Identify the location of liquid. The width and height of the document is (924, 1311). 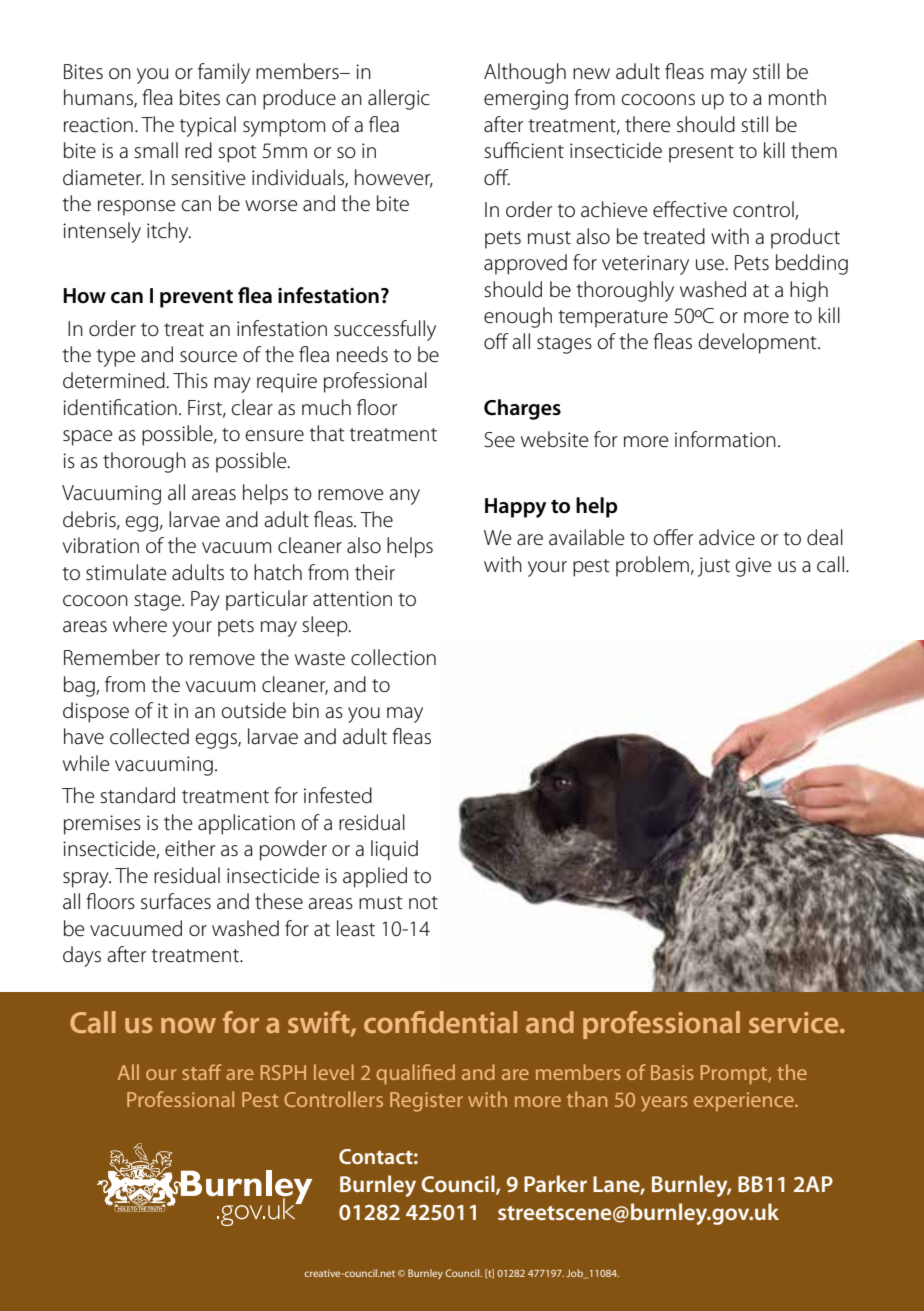
(394, 850).
